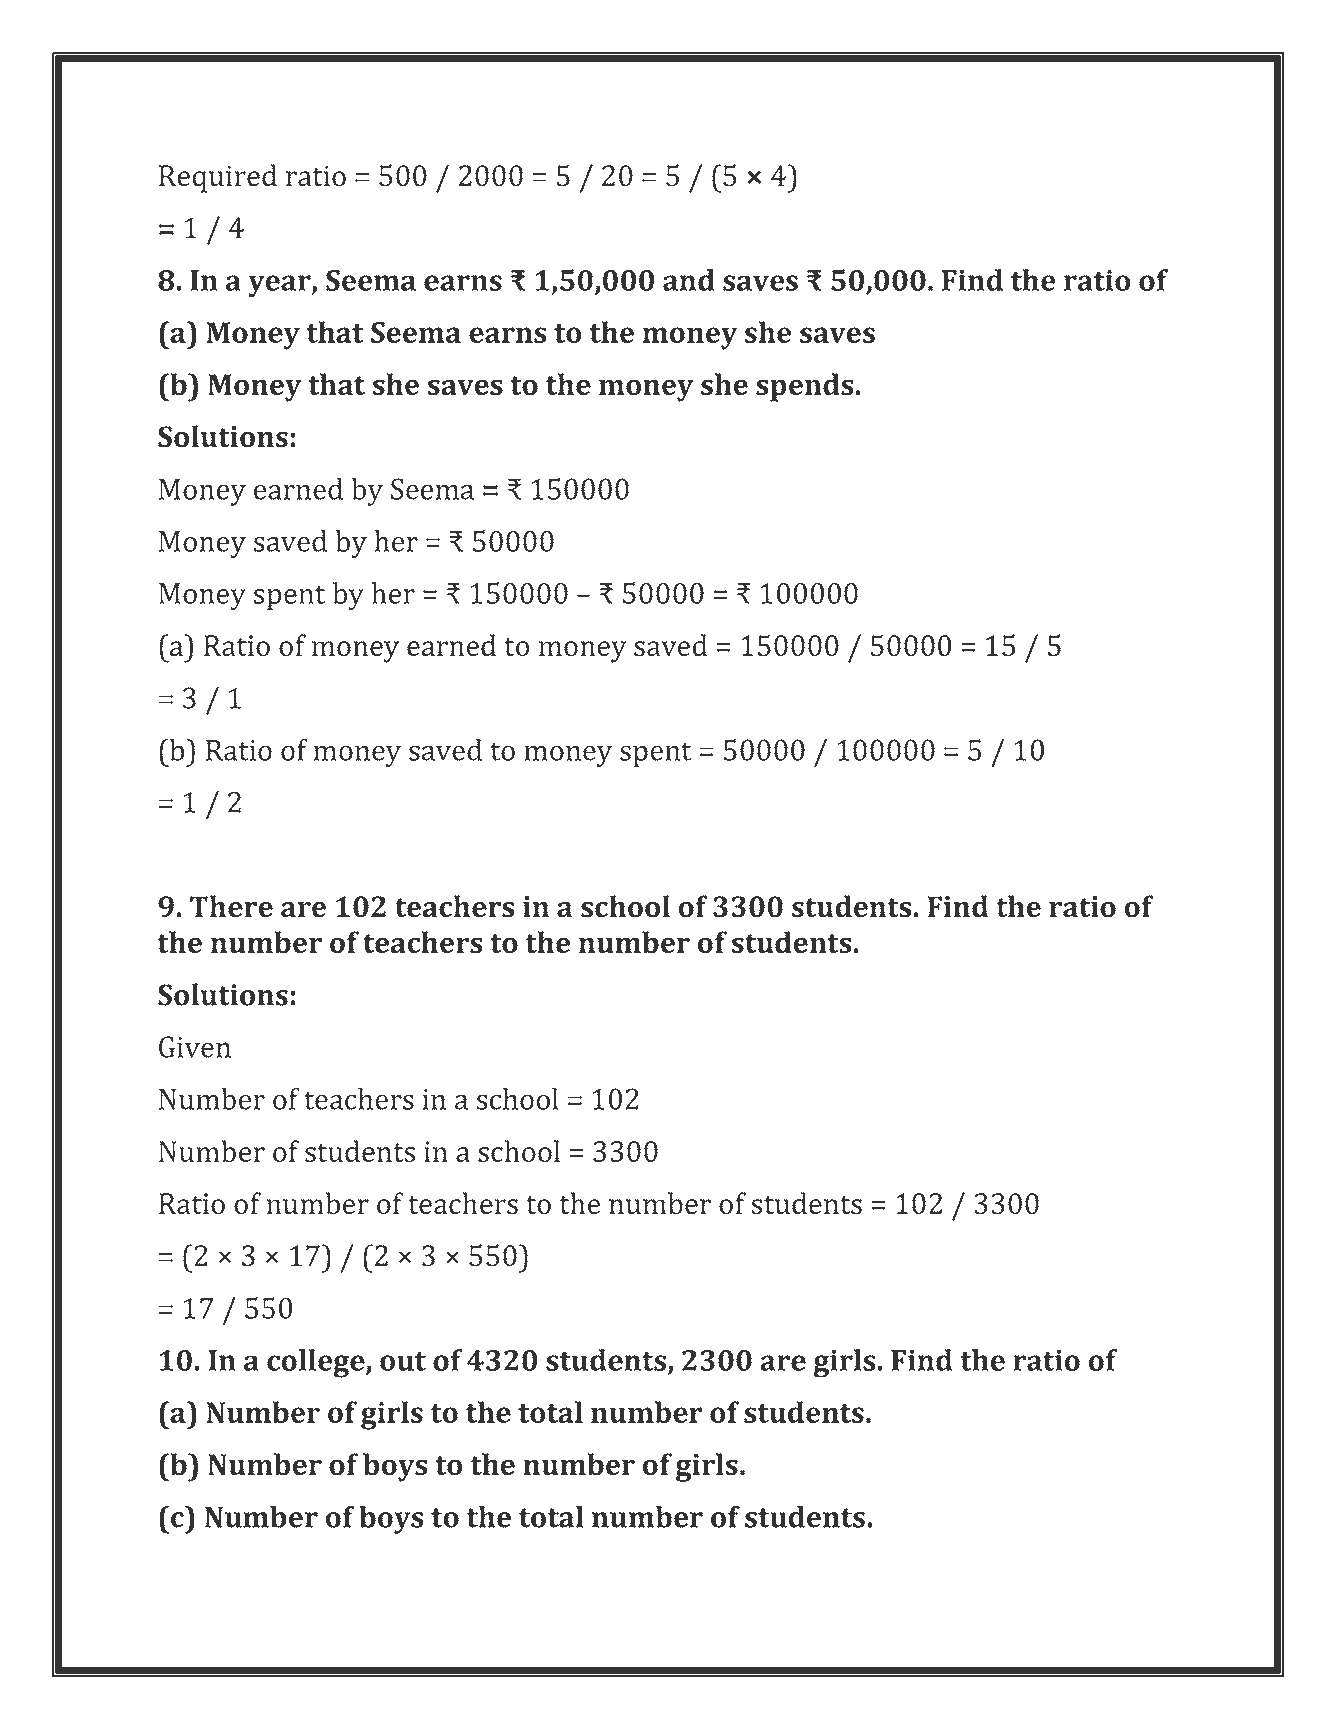 Image resolution: width=1336 pixels, height=1729 pixels. Describe the element at coordinates (804, 387) in the image. I see `spends` at that location.
